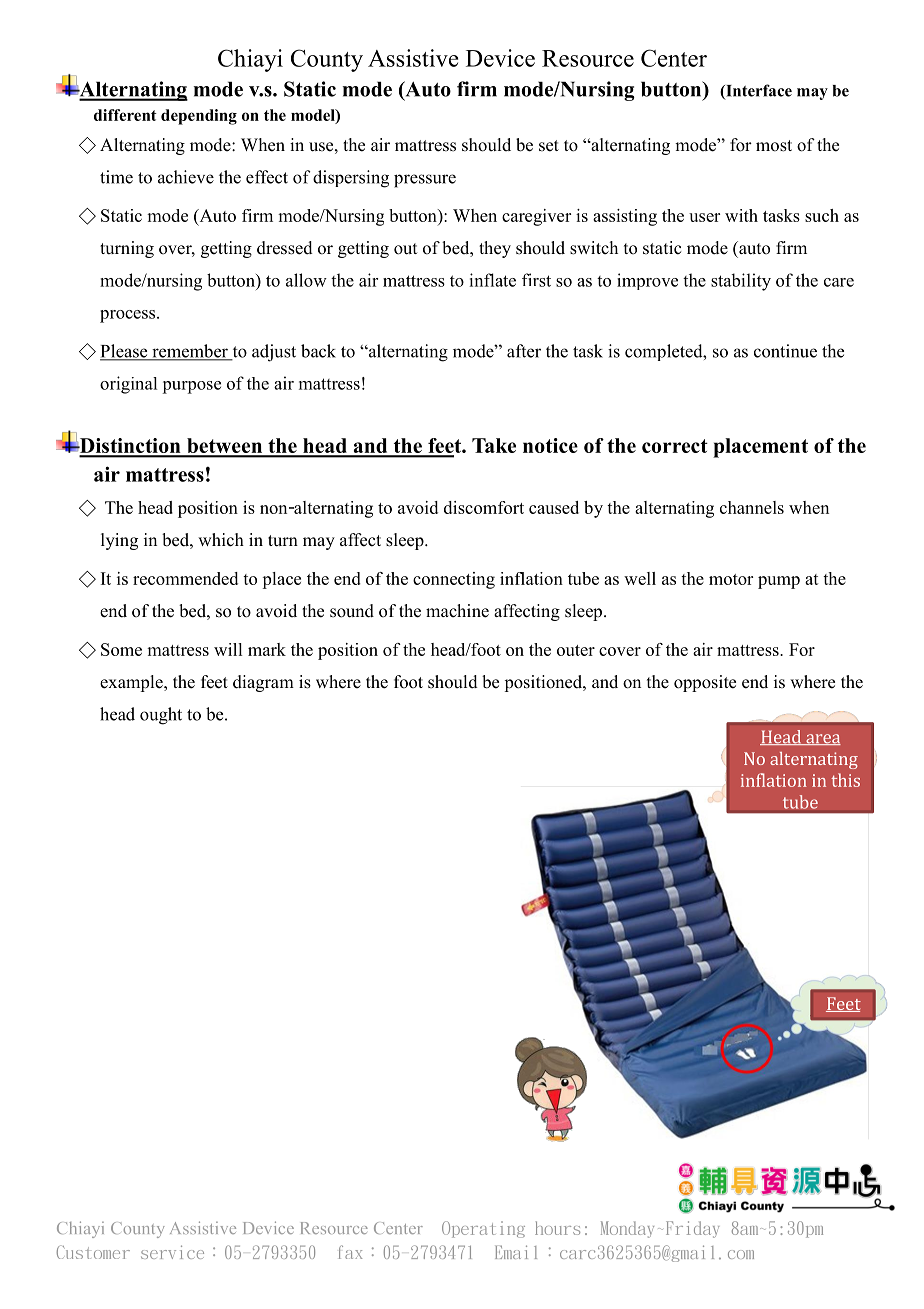 Image resolution: width=924 pixels, height=1309 pixels. Describe the element at coordinates (774, 146) in the screenshot. I see `most` at that location.
